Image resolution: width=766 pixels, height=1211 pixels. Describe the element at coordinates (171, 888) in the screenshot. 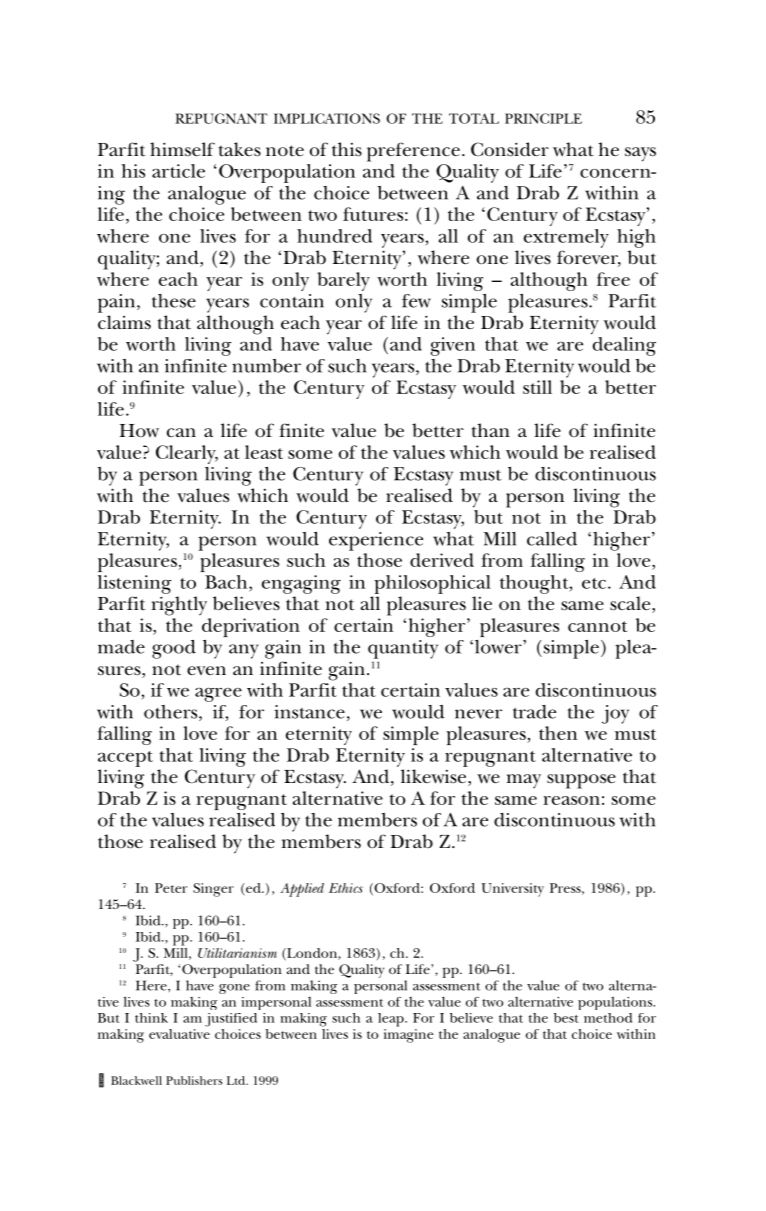

I see `Peter` at that location.
